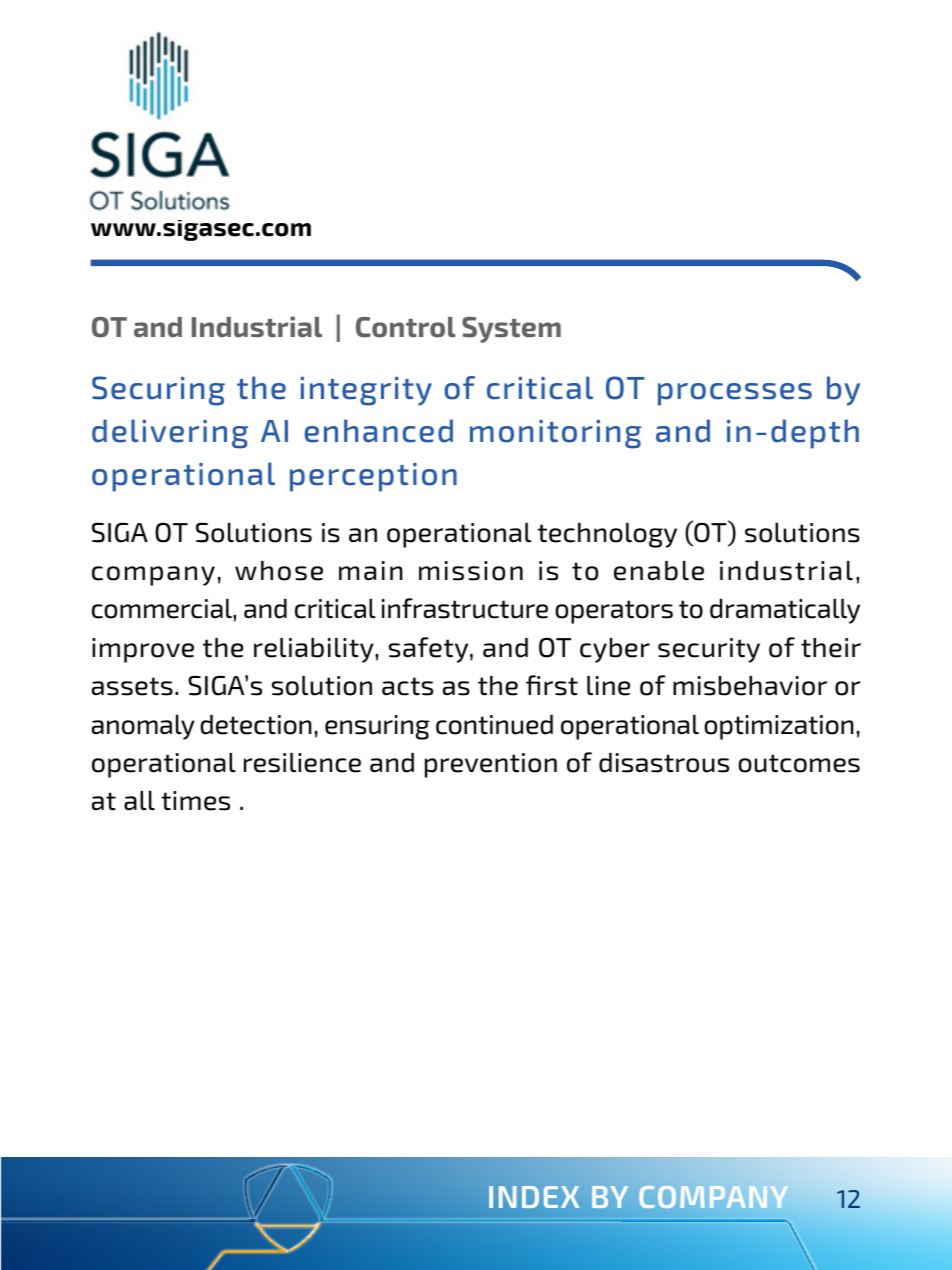 The width and height of the screenshot is (952, 1270). I want to click on resilience, so click(302, 763).
